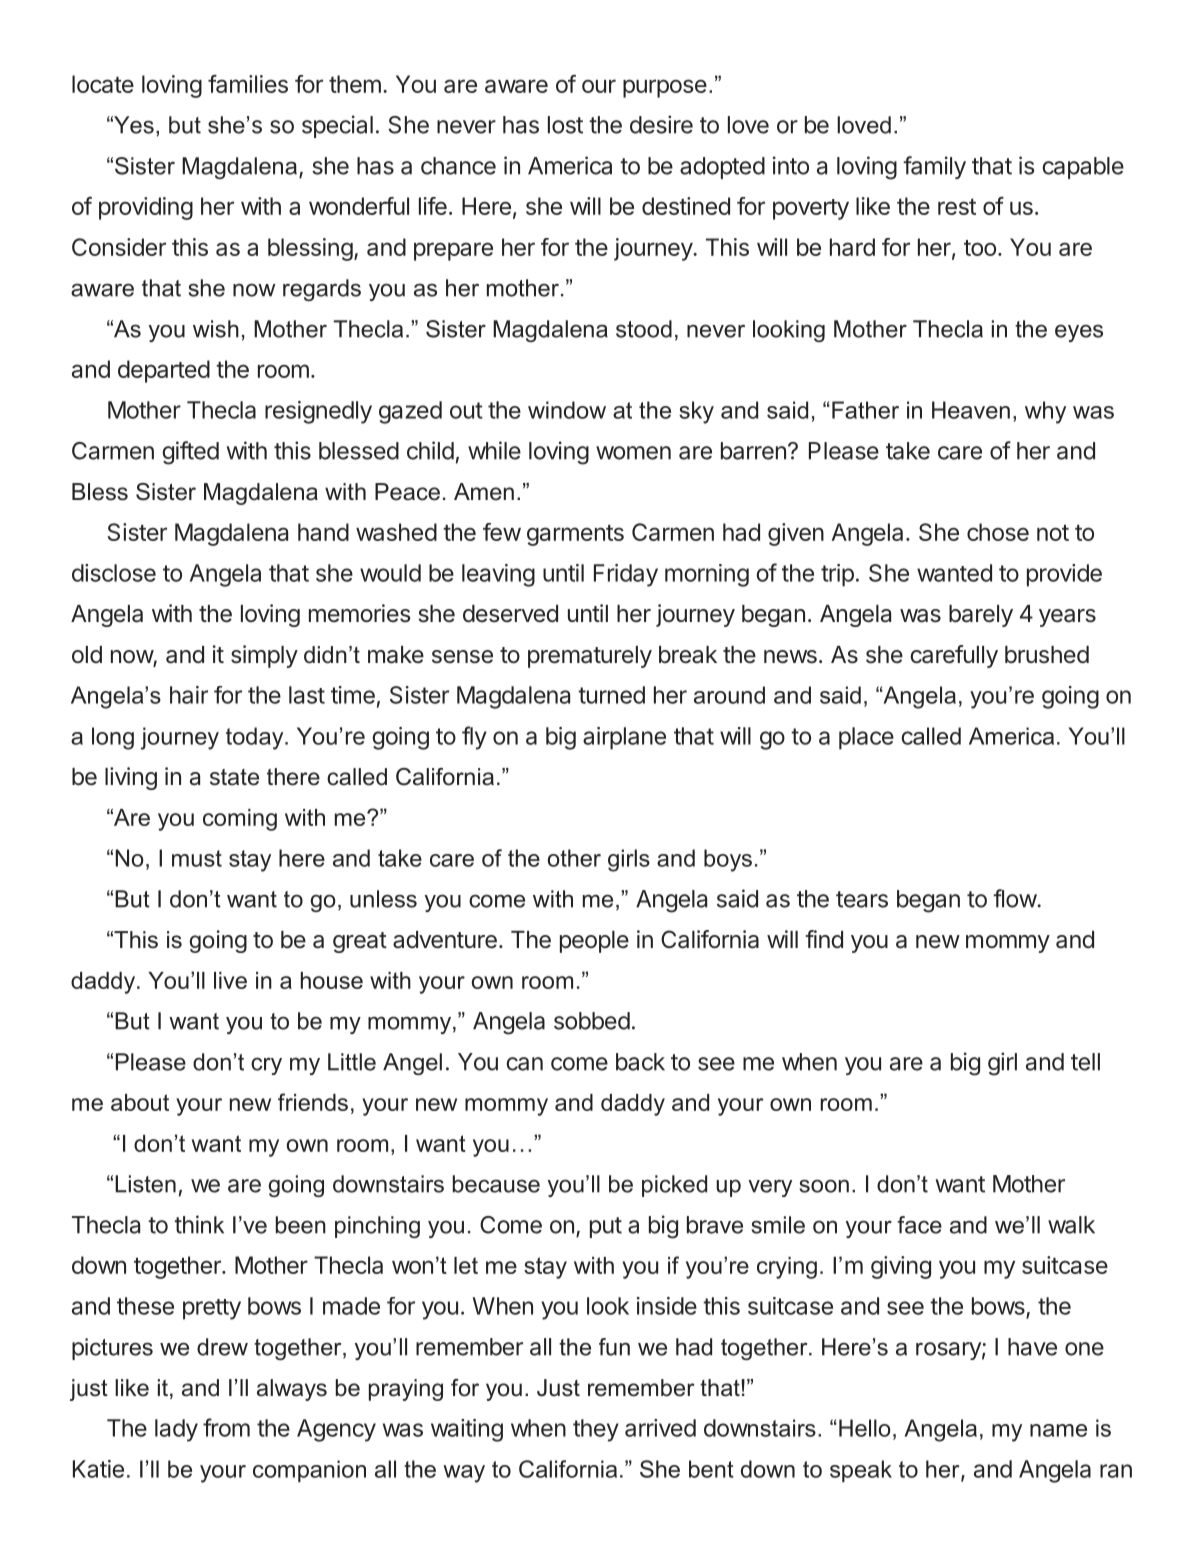 This image has width=1204, height=1558. I want to click on live, so click(230, 980).
